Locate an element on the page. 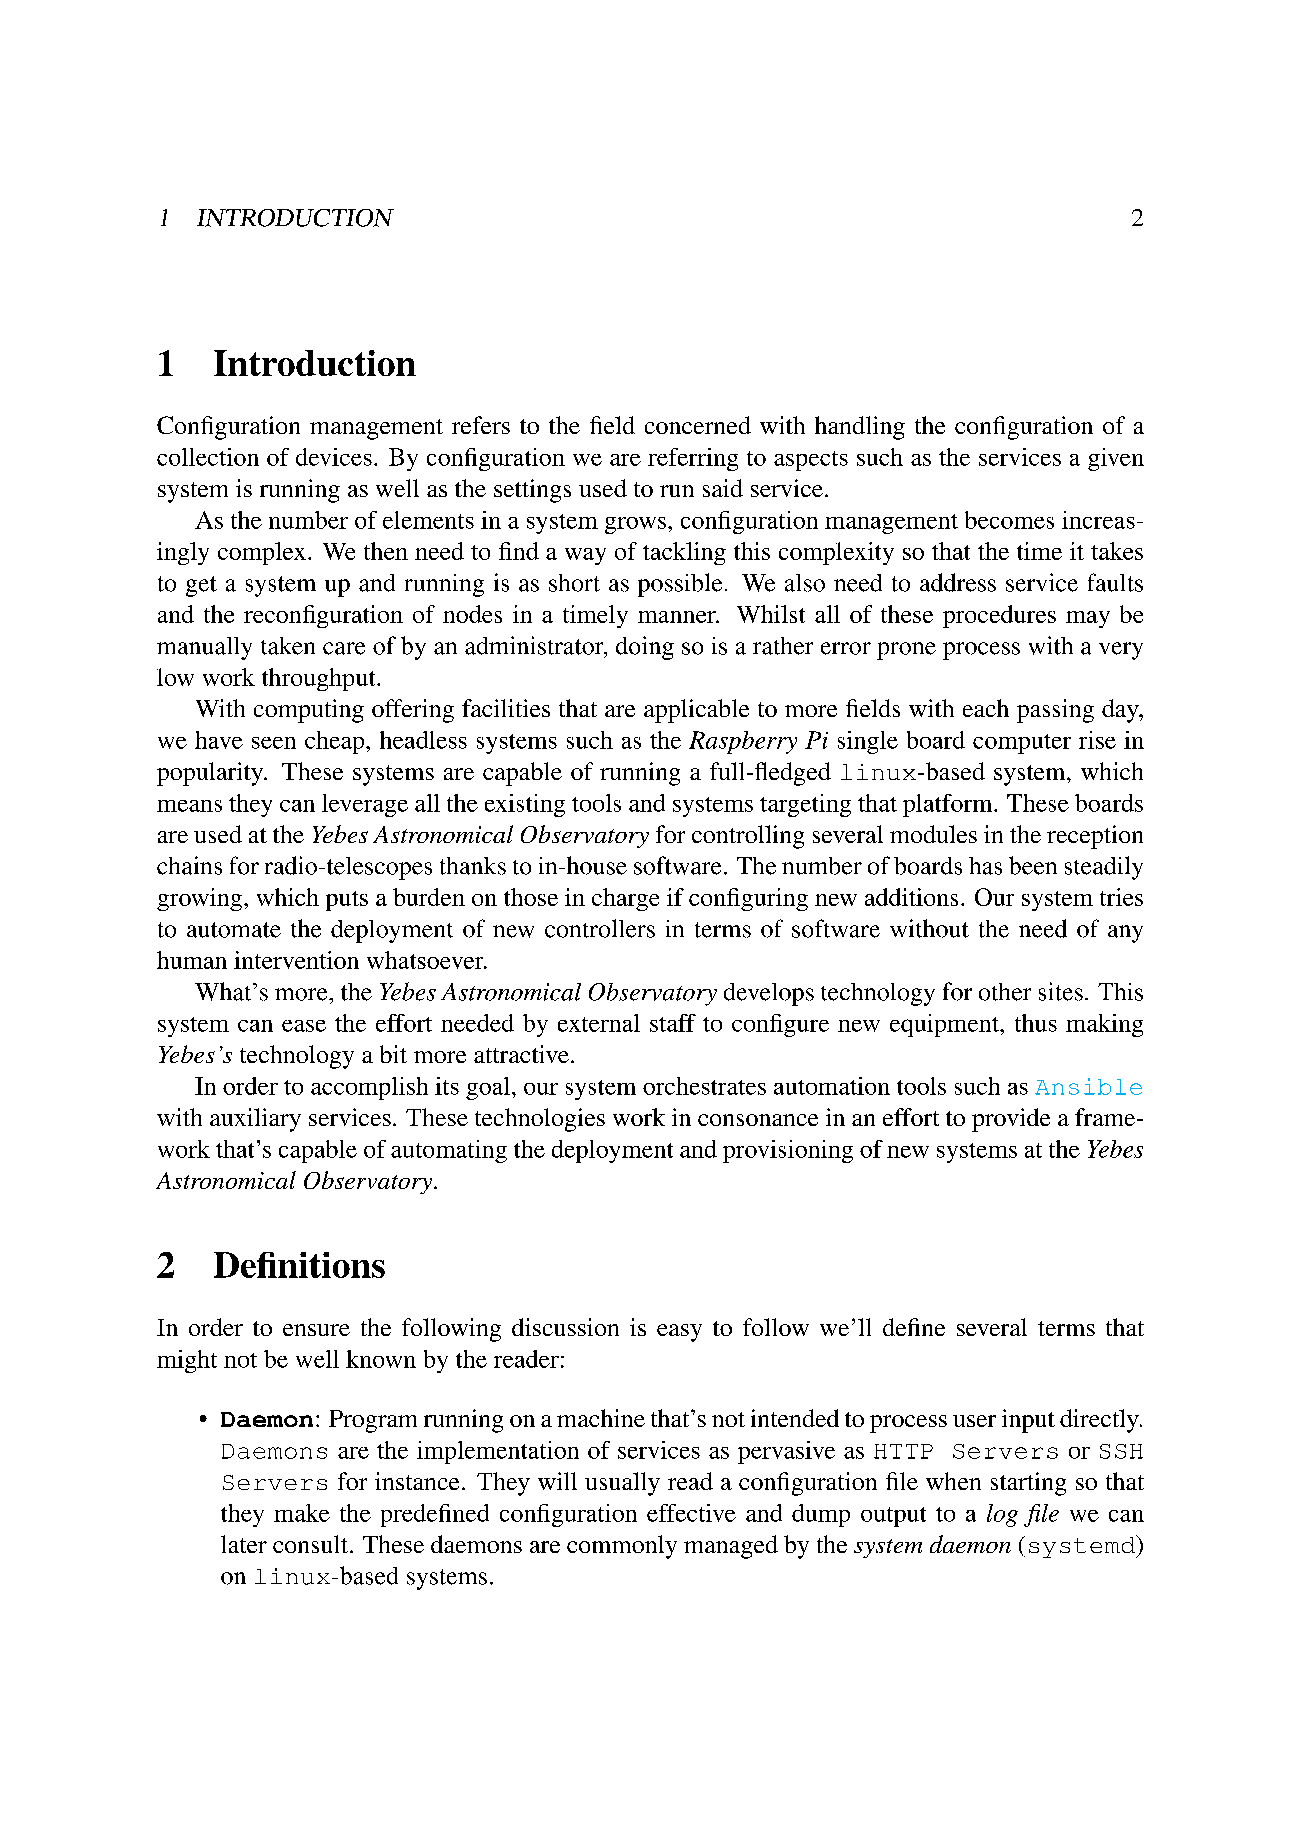 This page has width=1296, height=1833. make is located at coordinates (302, 1513).
